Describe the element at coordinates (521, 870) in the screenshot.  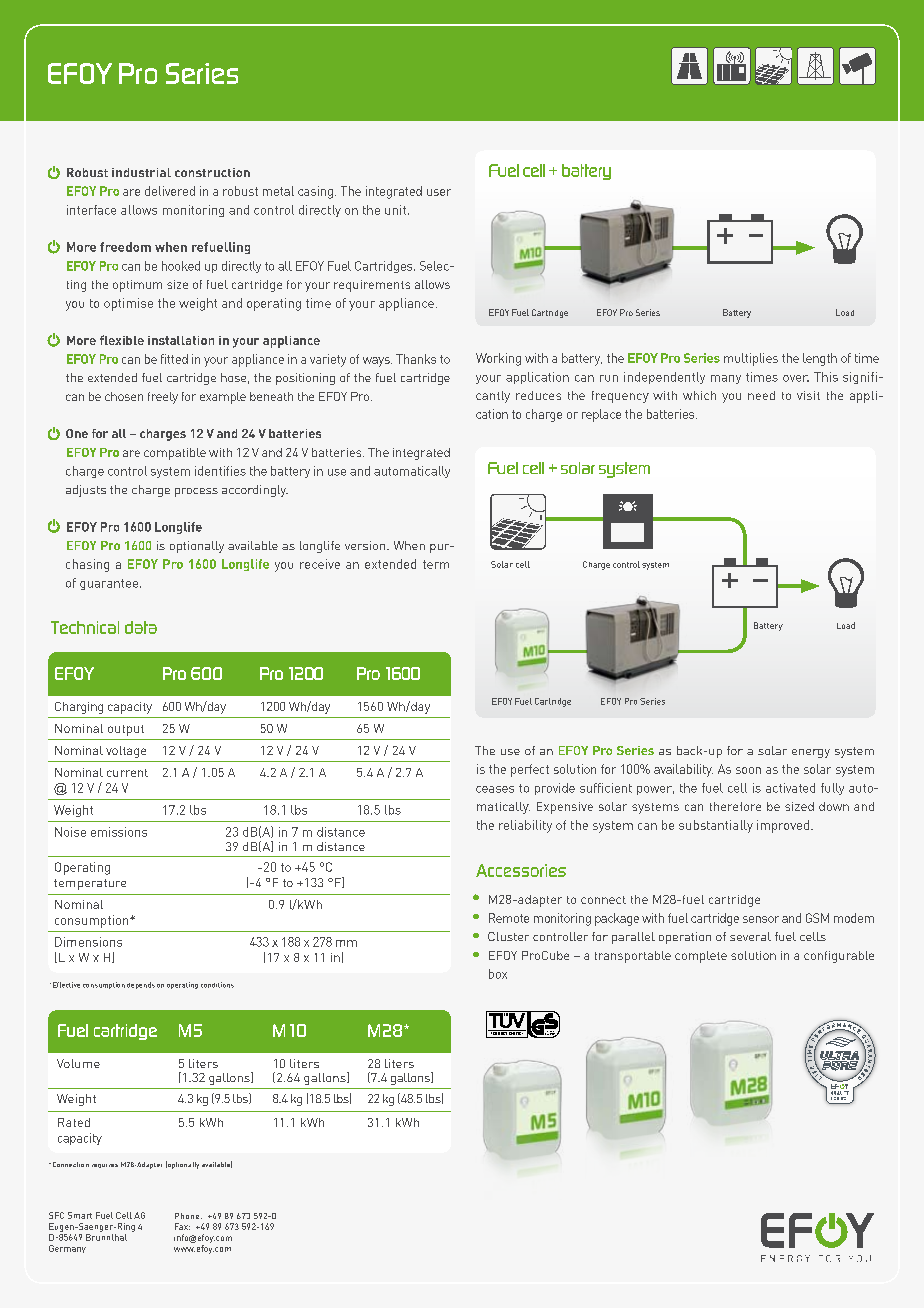
I see `Accessories` at that location.
